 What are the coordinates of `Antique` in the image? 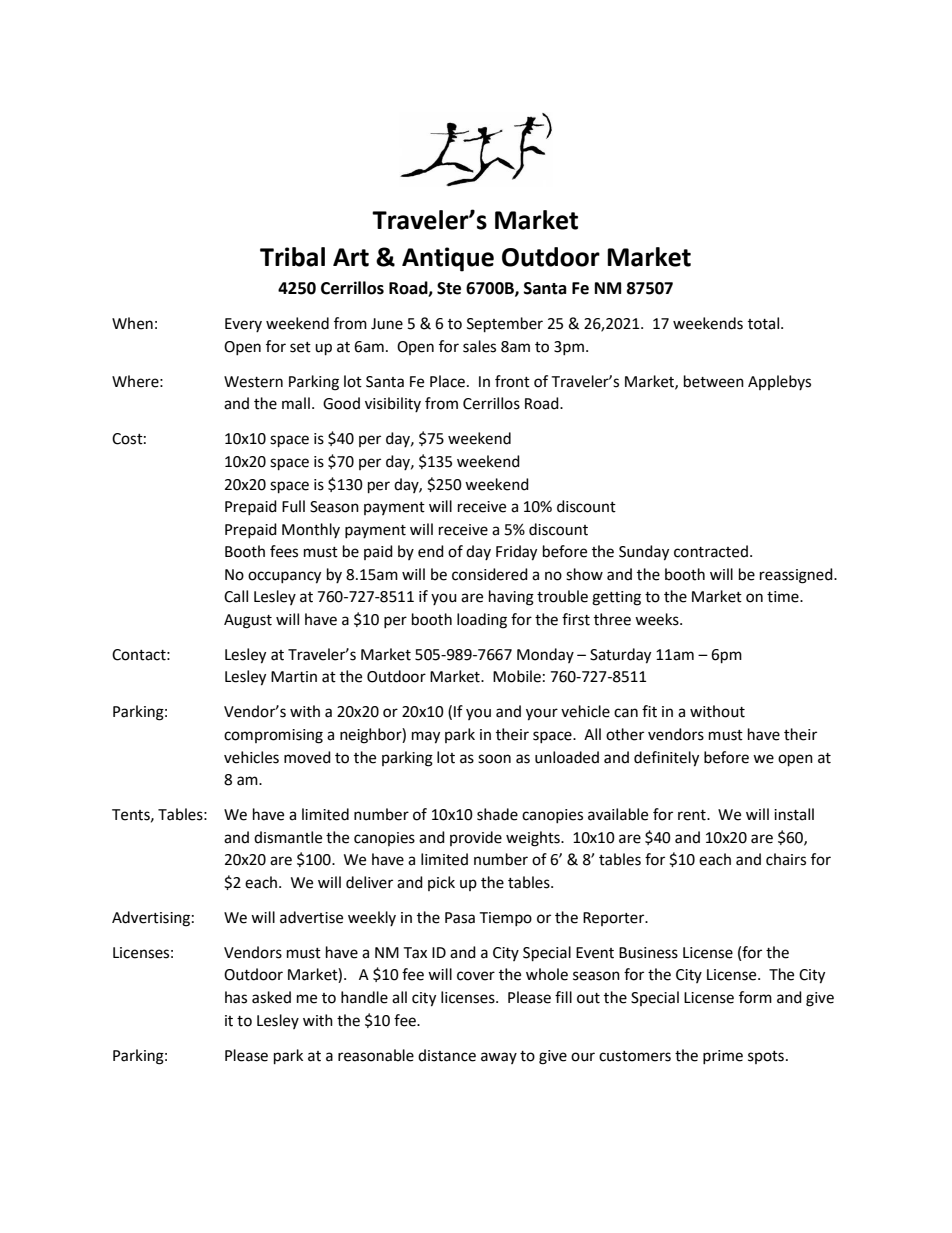 It's located at (448, 259).
